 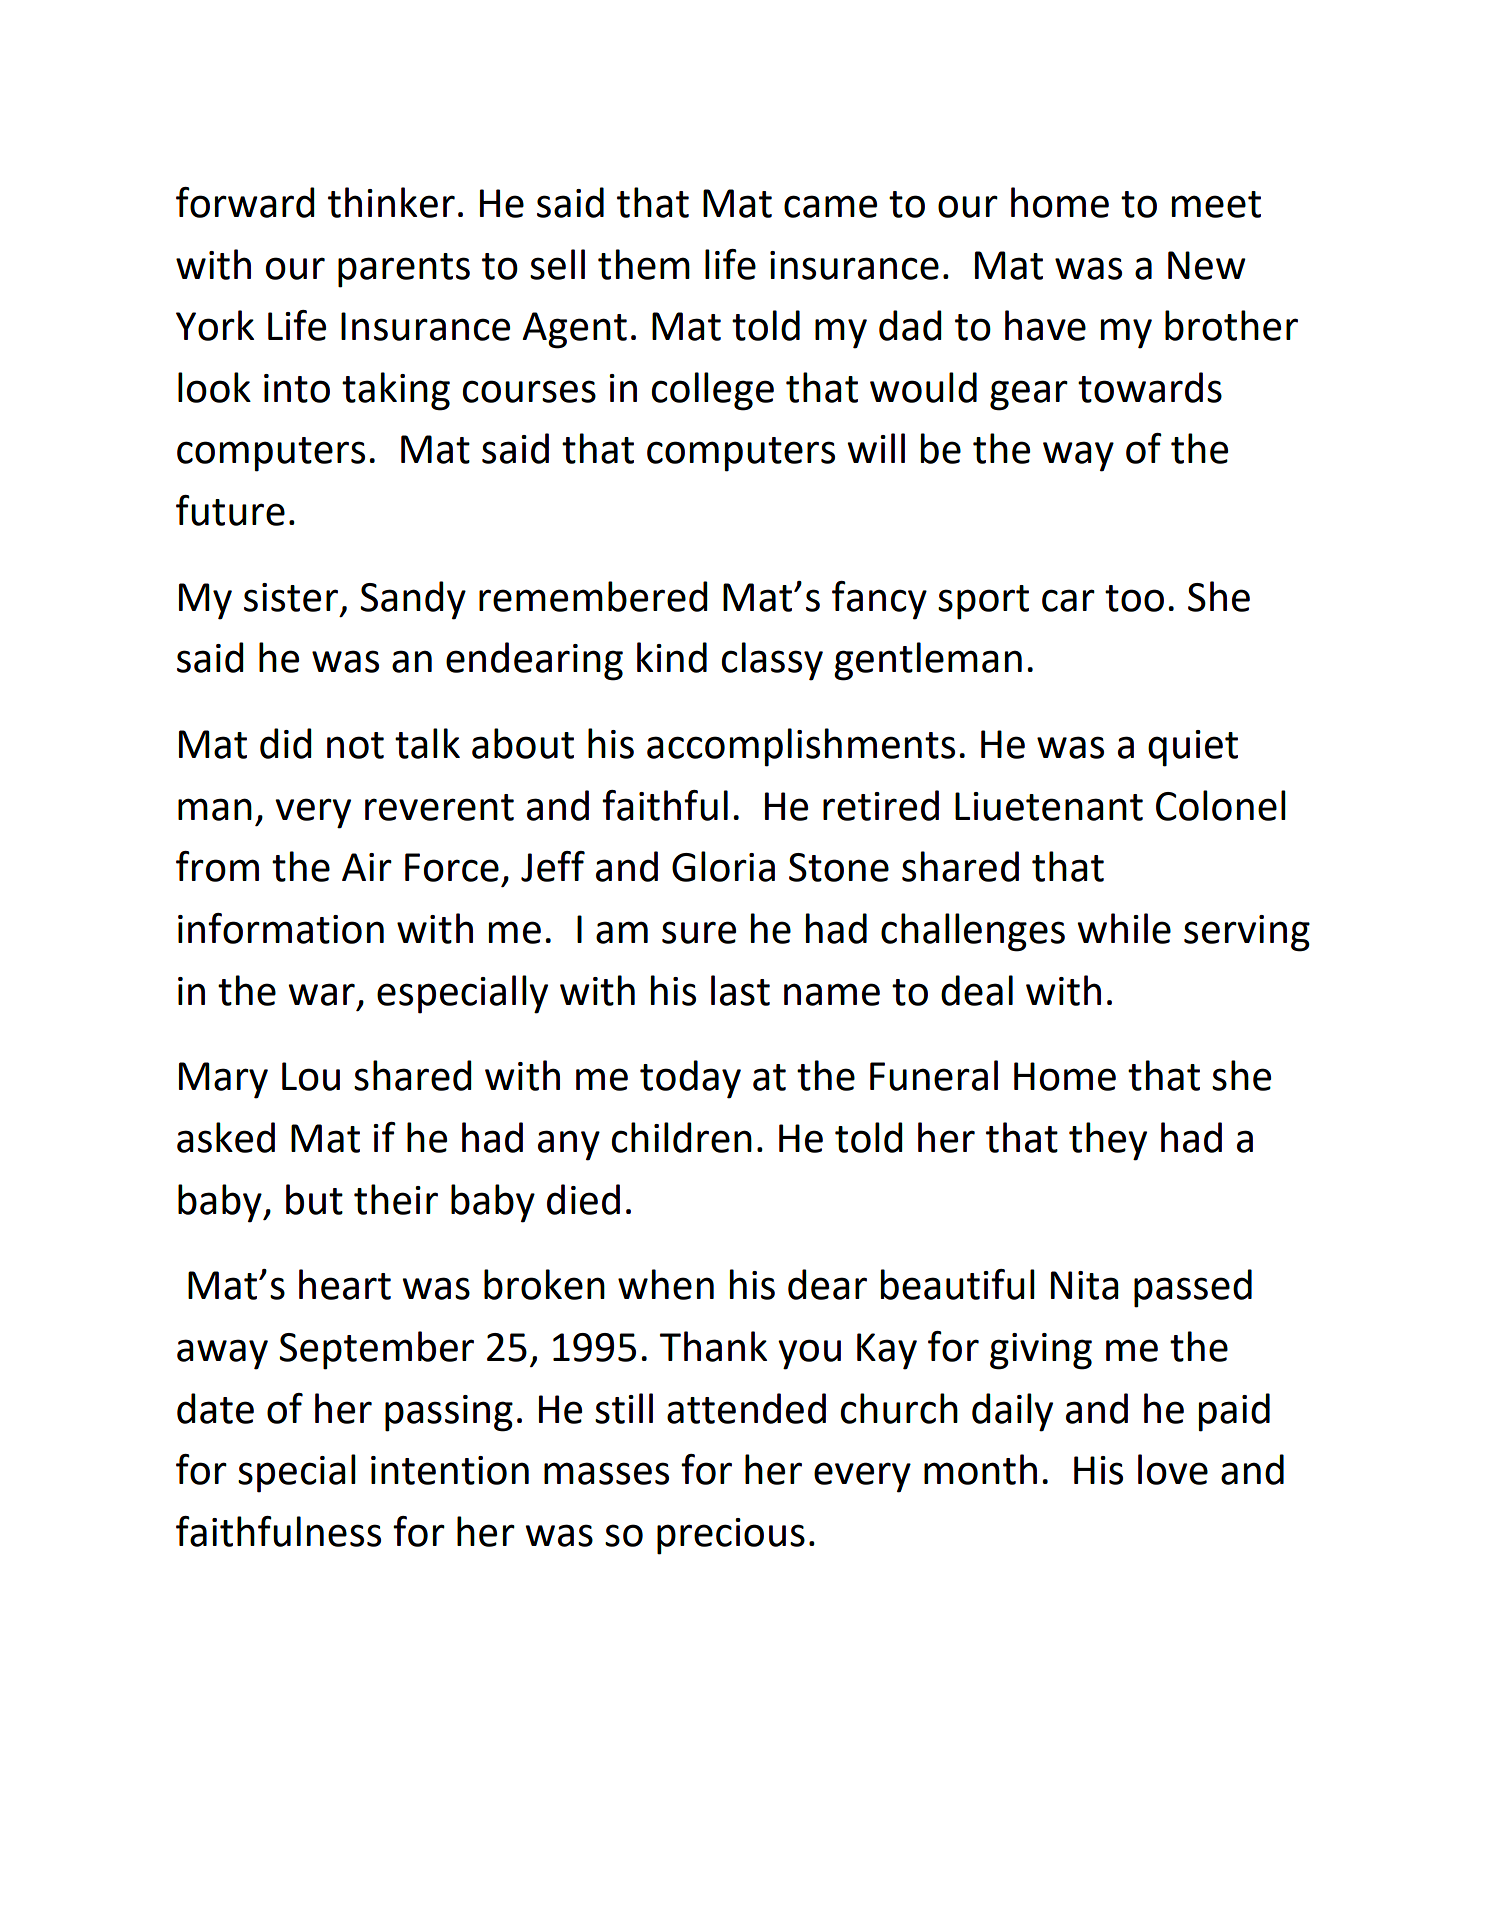 I want to click on parents, so click(x=404, y=270).
